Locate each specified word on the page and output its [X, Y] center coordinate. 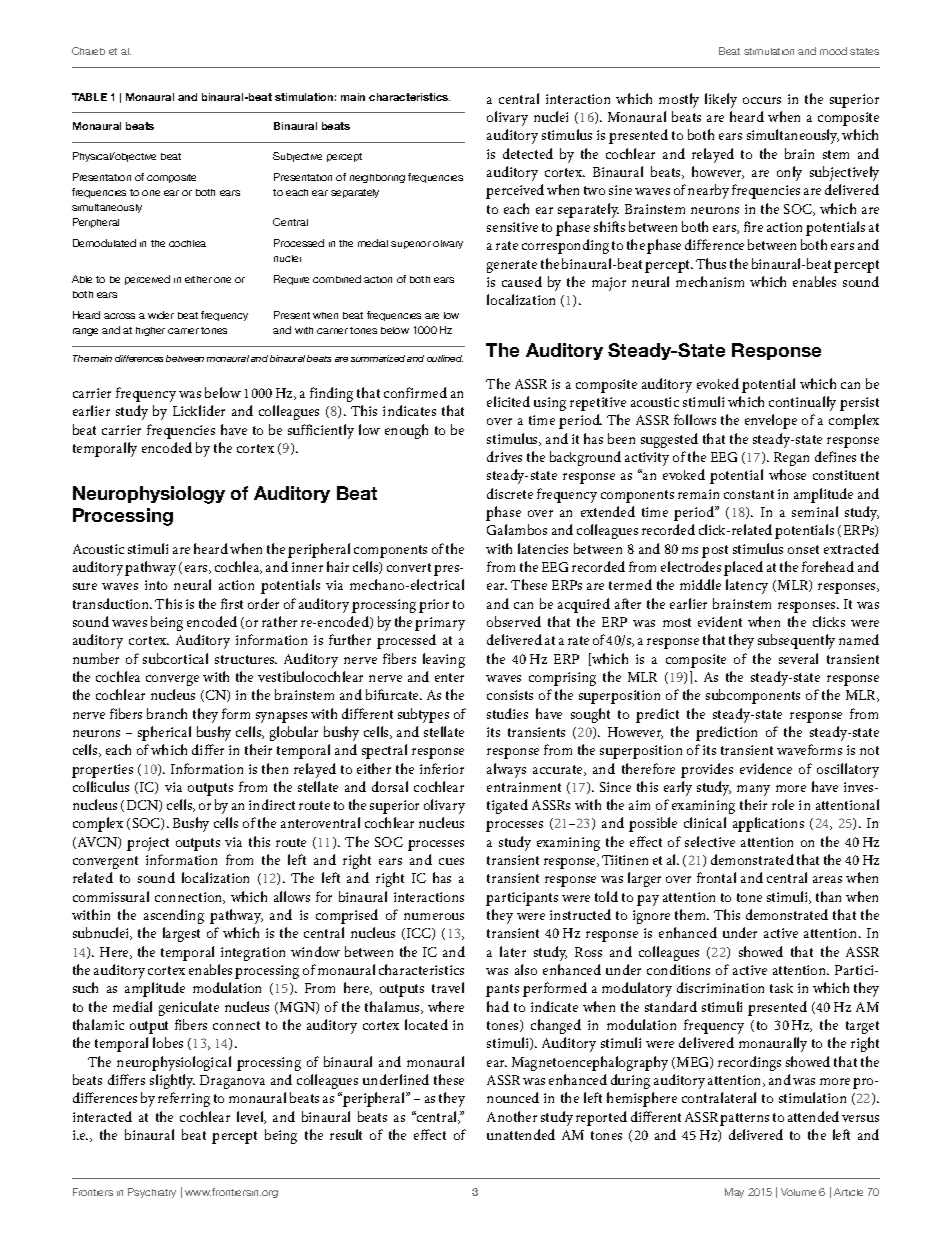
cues [451, 861]
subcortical [175, 658]
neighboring [377, 178]
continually [802, 403]
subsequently [796, 641]
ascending [174, 916]
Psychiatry [152, 1193]
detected [528, 153]
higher [150, 331]
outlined [445, 358]
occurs [762, 100]
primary [440, 624]
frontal [716, 877]
